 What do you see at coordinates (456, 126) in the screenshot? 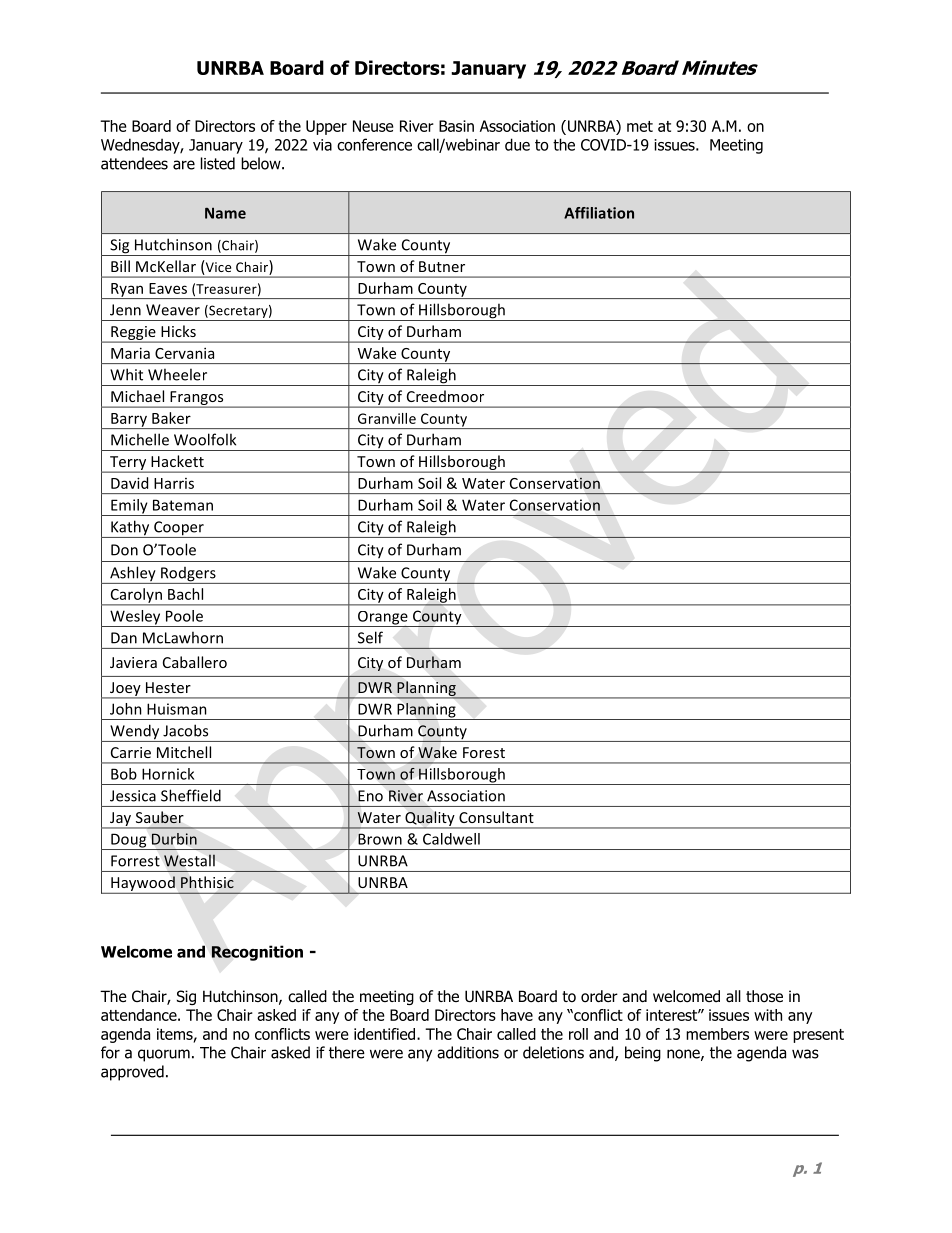
I see `Basin` at bounding box center [456, 126].
